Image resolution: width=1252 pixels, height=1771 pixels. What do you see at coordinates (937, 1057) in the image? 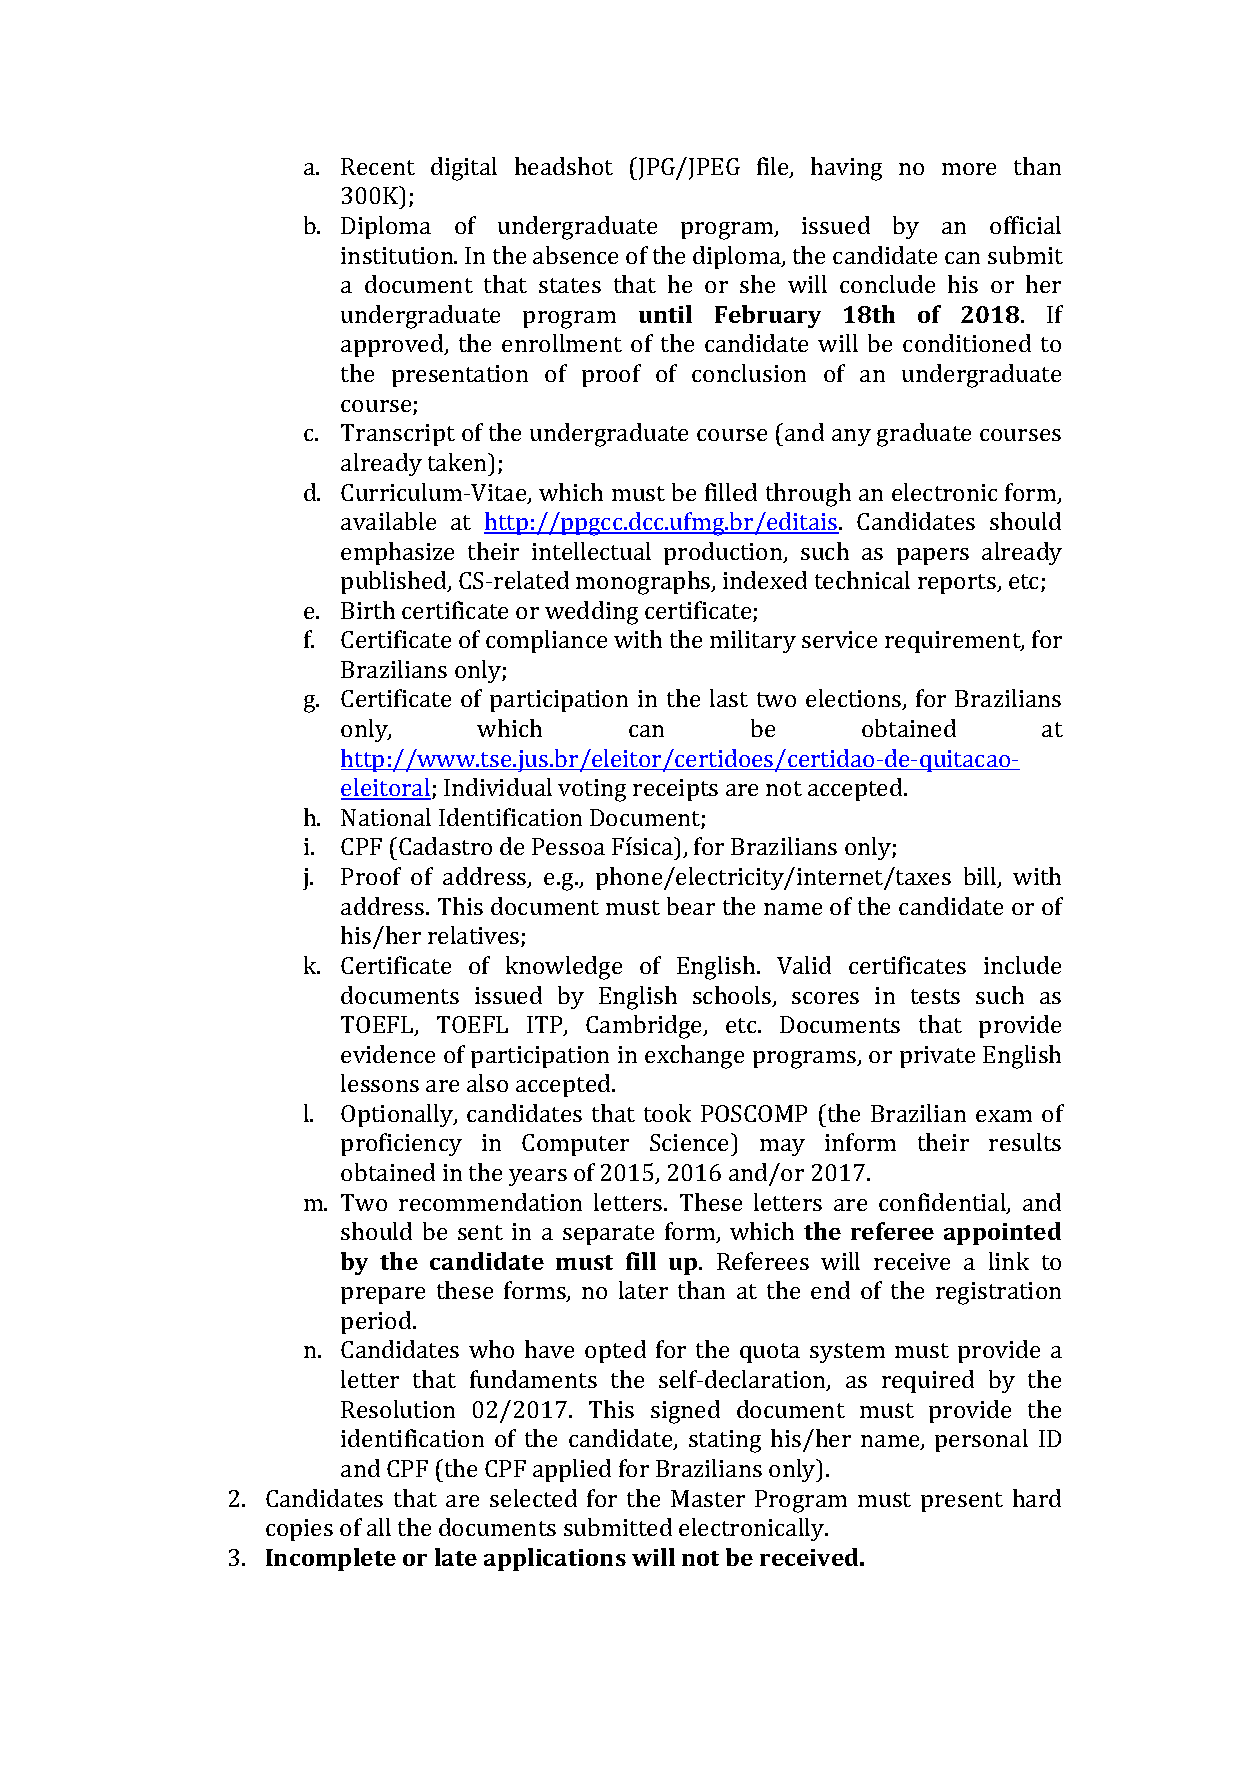
I see `private` at bounding box center [937, 1057].
